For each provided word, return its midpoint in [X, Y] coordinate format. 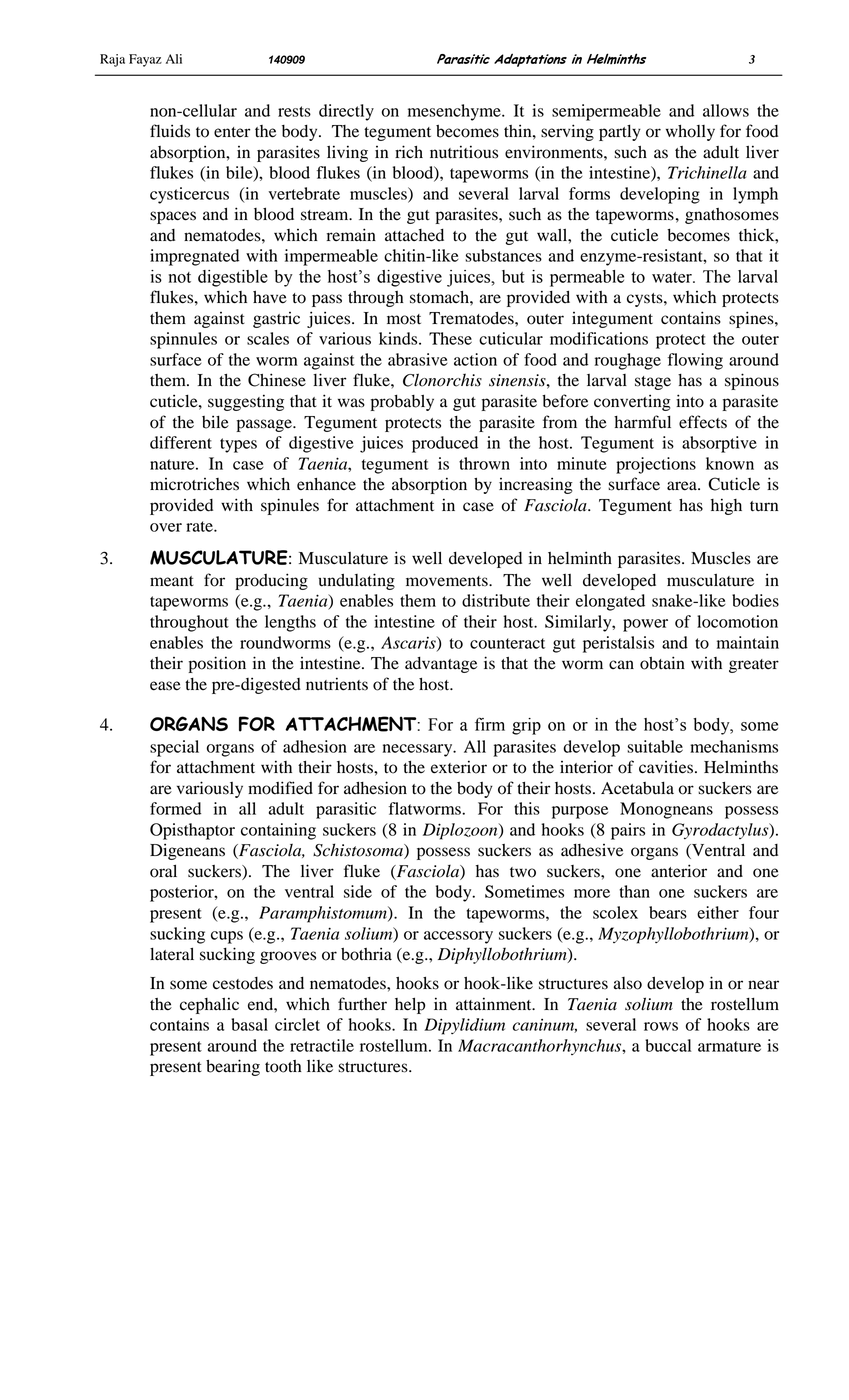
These [450, 338]
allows [726, 110]
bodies [755, 600]
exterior [459, 767]
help [410, 1005]
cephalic [209, 1005]
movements [448, 581]
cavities [666, 767]
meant [172, 581]
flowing [695, 361]
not [180, 277]
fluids [170, 131]
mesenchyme [455, 112]
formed [175, 808]
